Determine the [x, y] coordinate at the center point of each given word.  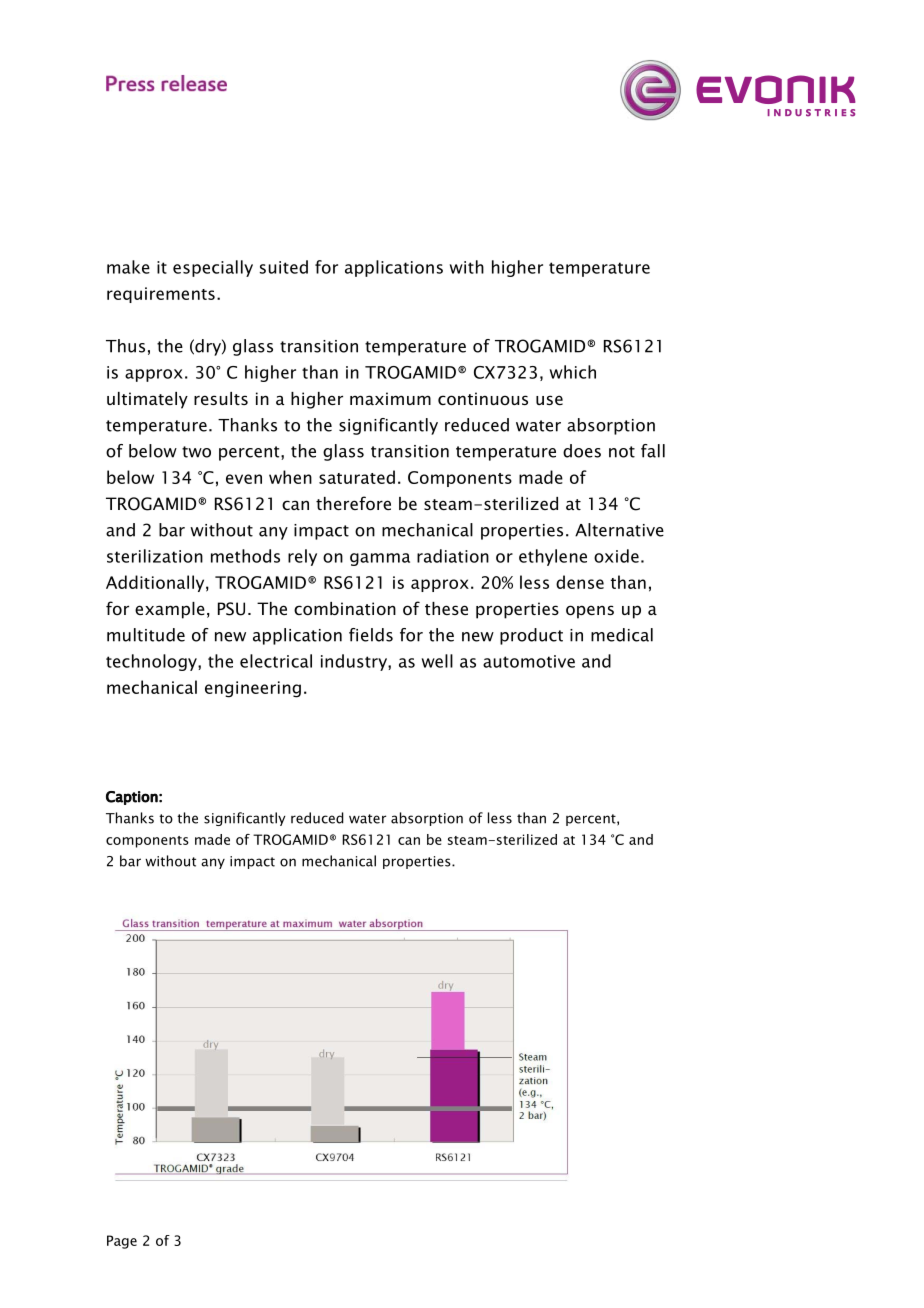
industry [355, 662]
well [437, 661]
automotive [529, 661]
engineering [253, 689]
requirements [161, 295]
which [573, 372]
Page [122, 1242]
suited [284, 267]
